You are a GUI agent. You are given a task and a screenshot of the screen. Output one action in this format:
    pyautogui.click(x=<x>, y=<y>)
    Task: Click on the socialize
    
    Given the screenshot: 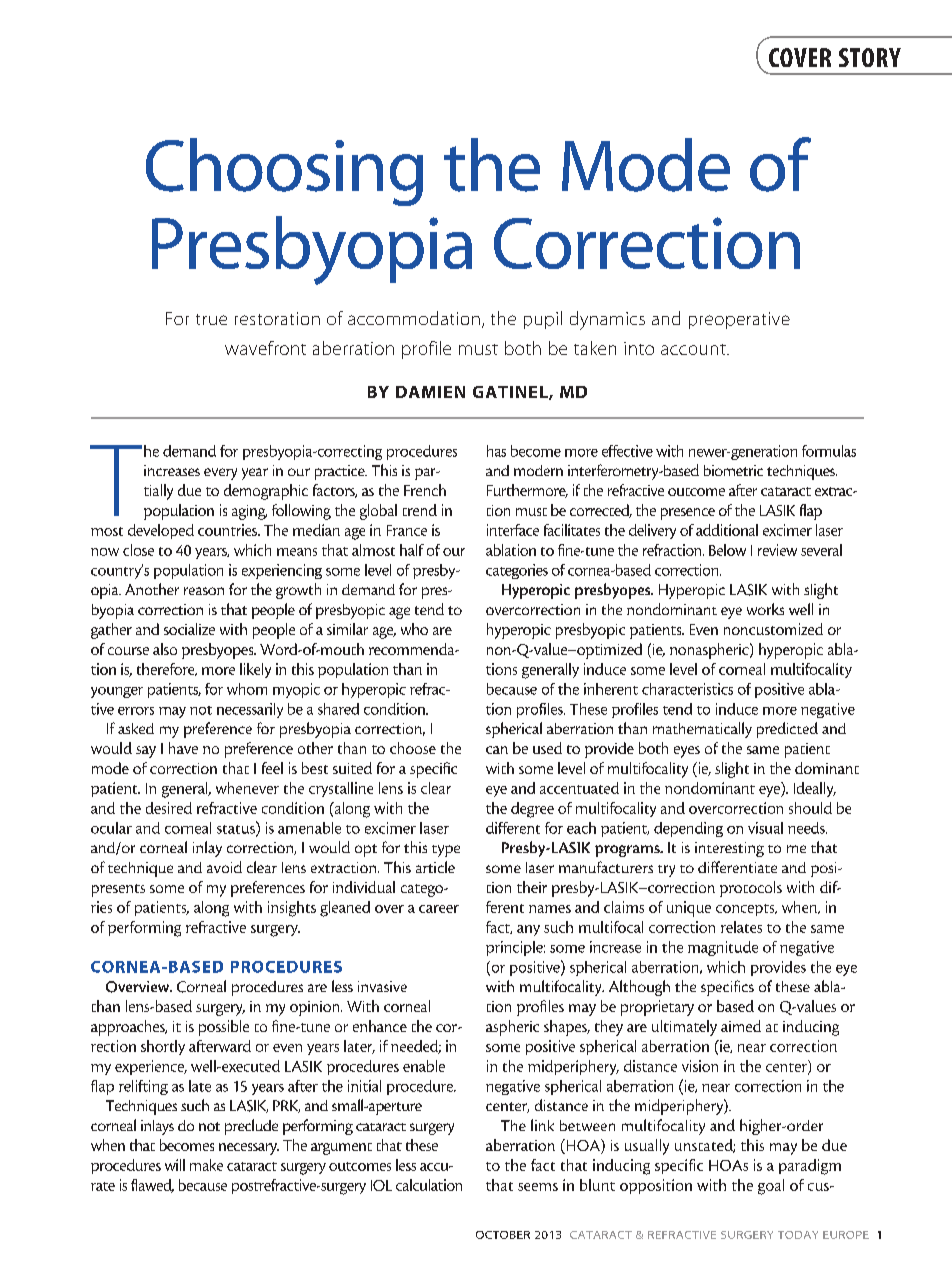 What is the action you would take?
    pyautogui.click(x=189, y=629)
